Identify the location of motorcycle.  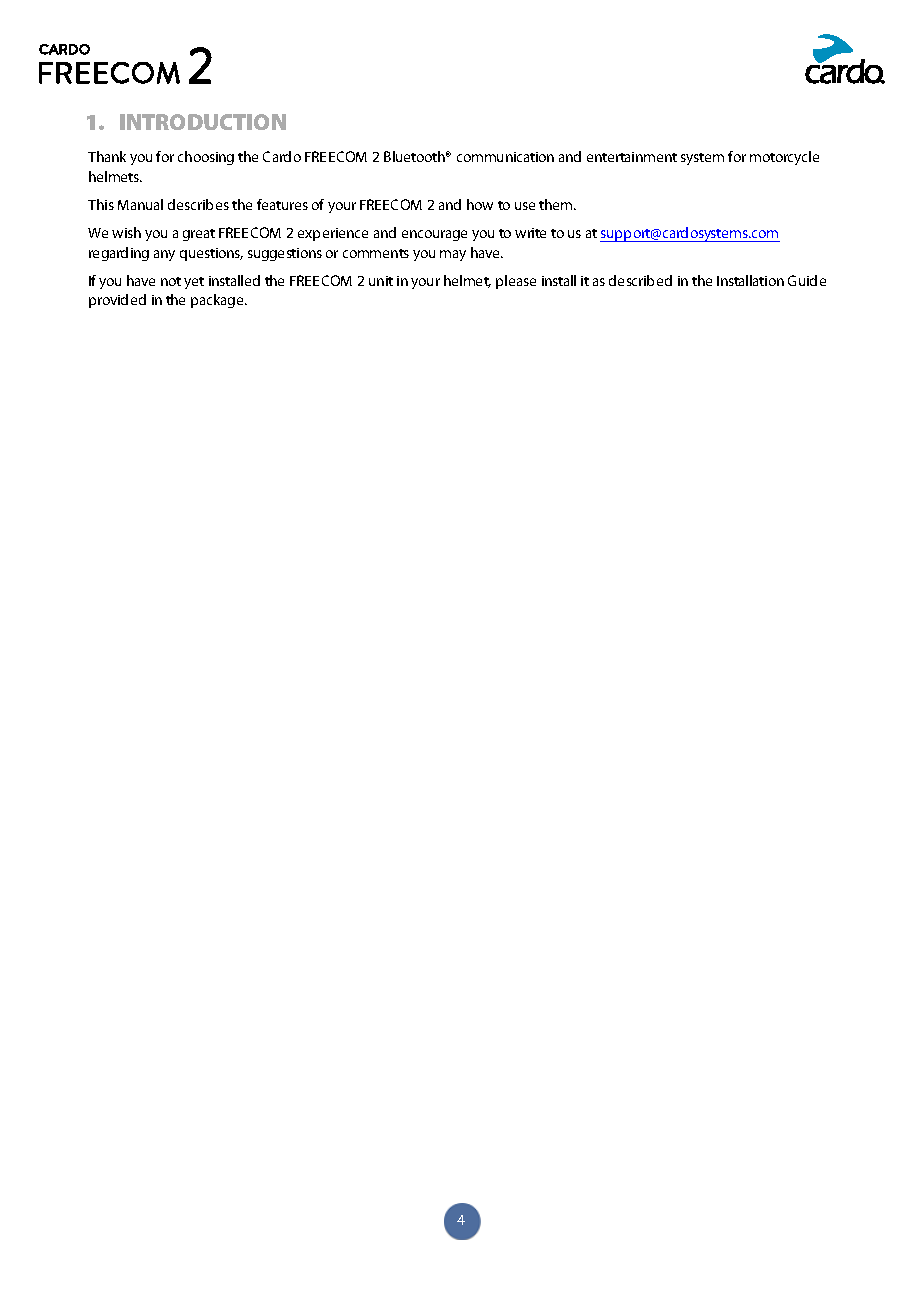
(784, 158).
